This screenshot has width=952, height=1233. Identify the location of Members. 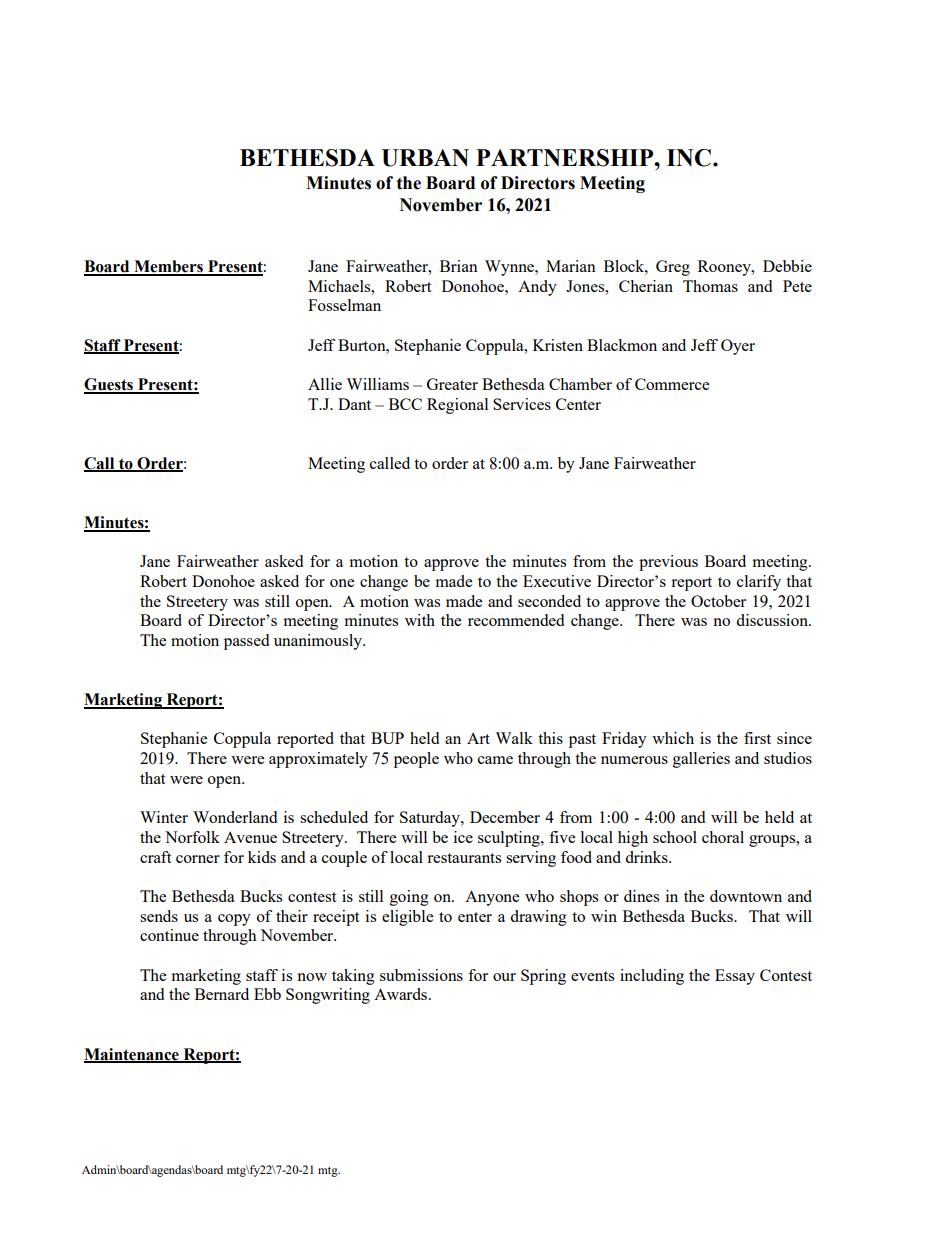
(168, 267).
